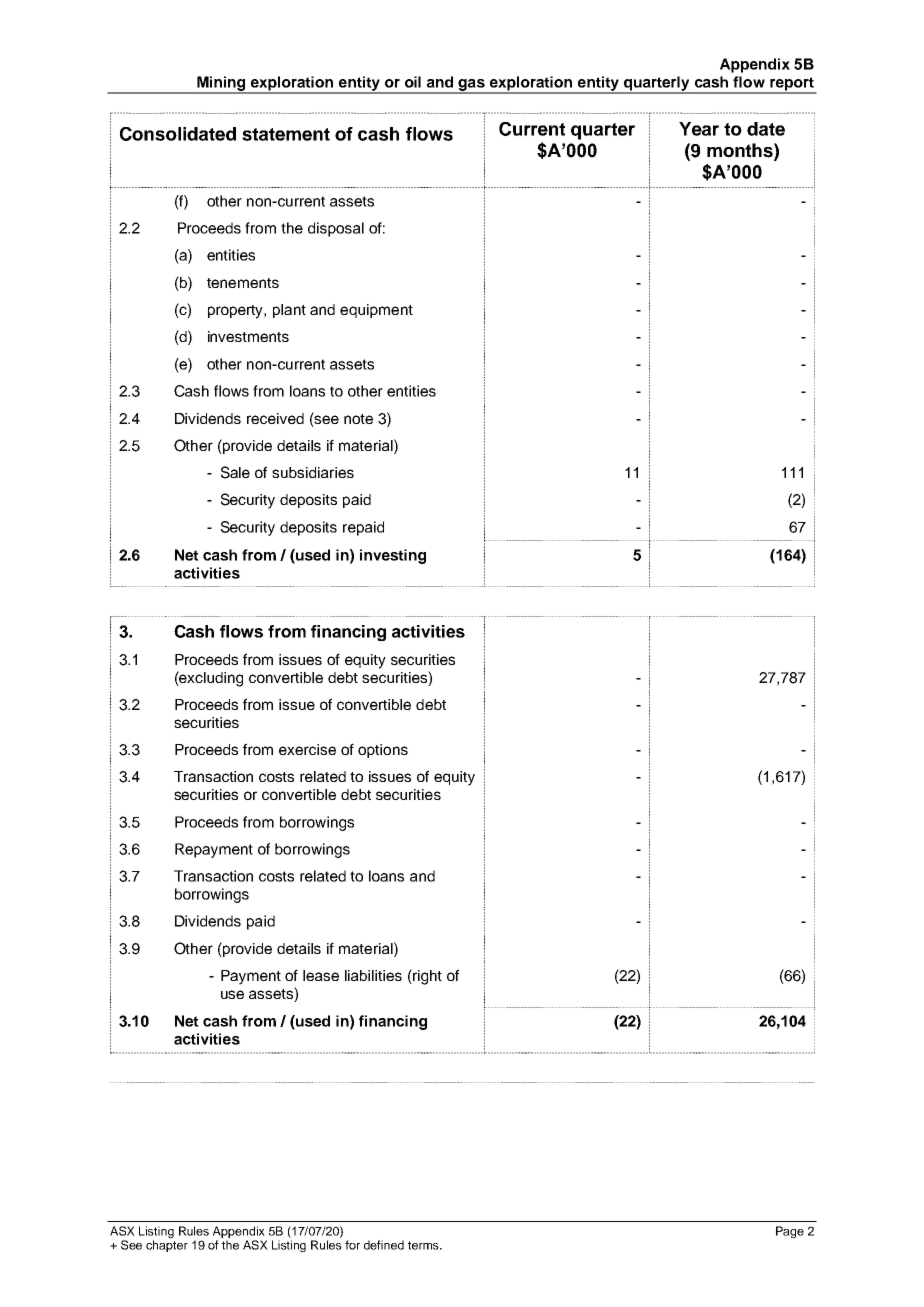  Describe the element at coordinates (358, 419) in the image. I see `note` at that location.
